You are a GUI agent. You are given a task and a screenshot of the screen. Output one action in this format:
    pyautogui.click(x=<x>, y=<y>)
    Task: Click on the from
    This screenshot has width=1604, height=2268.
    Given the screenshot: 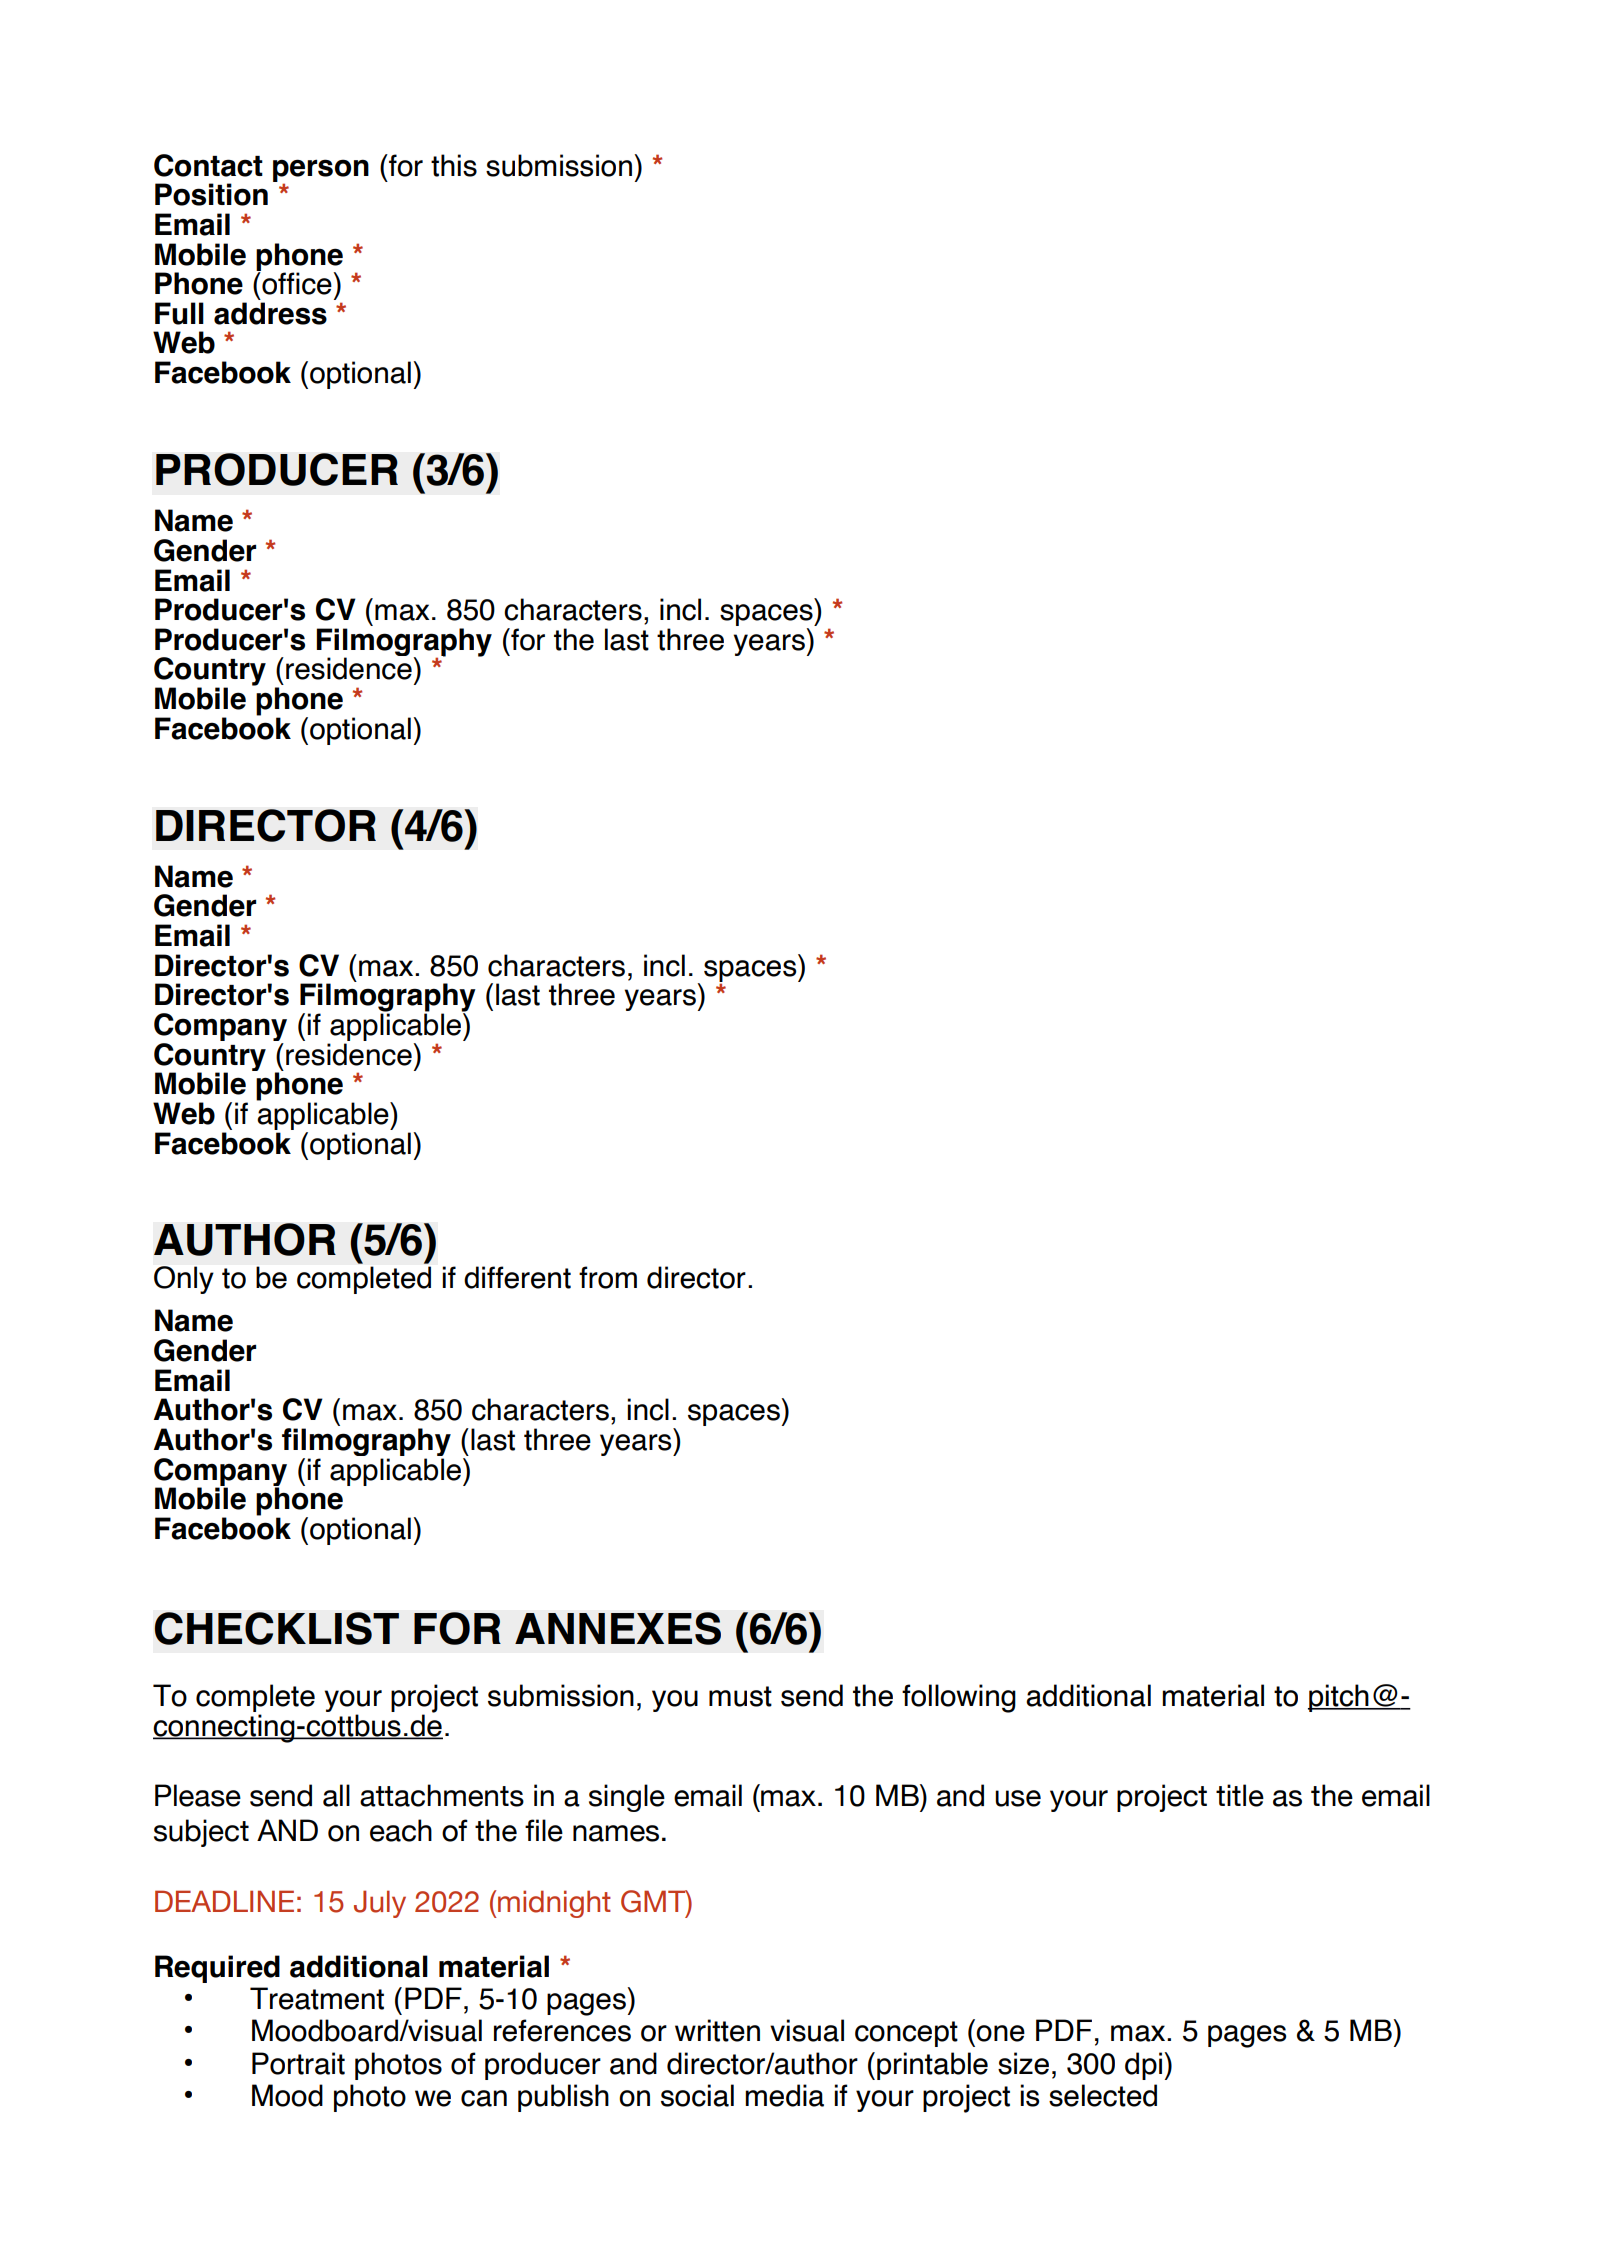 What is the action you would take?
    pyautogui.click(x=608, y=1277)
